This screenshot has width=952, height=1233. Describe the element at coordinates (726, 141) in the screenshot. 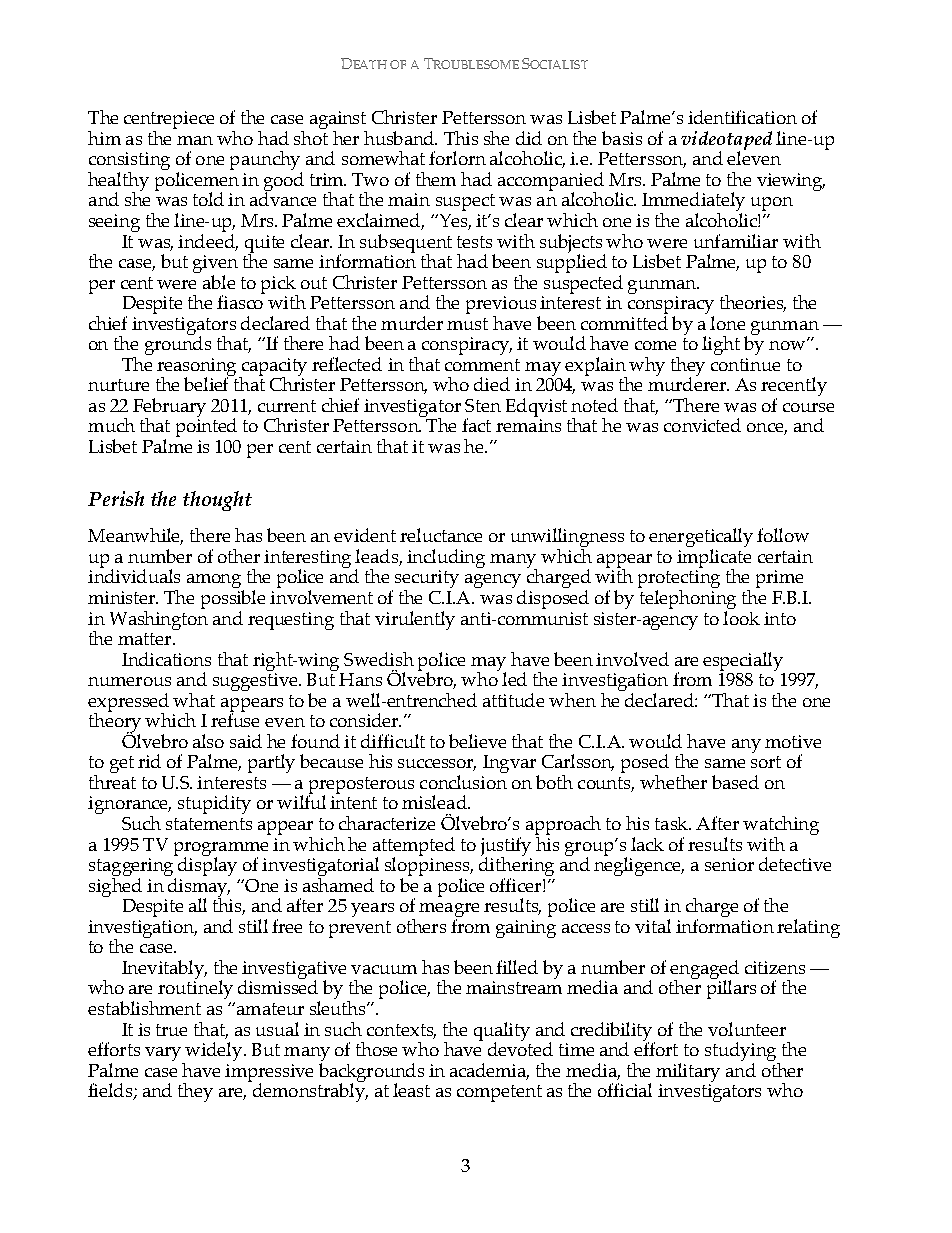

I see `videotaped` at that location.
